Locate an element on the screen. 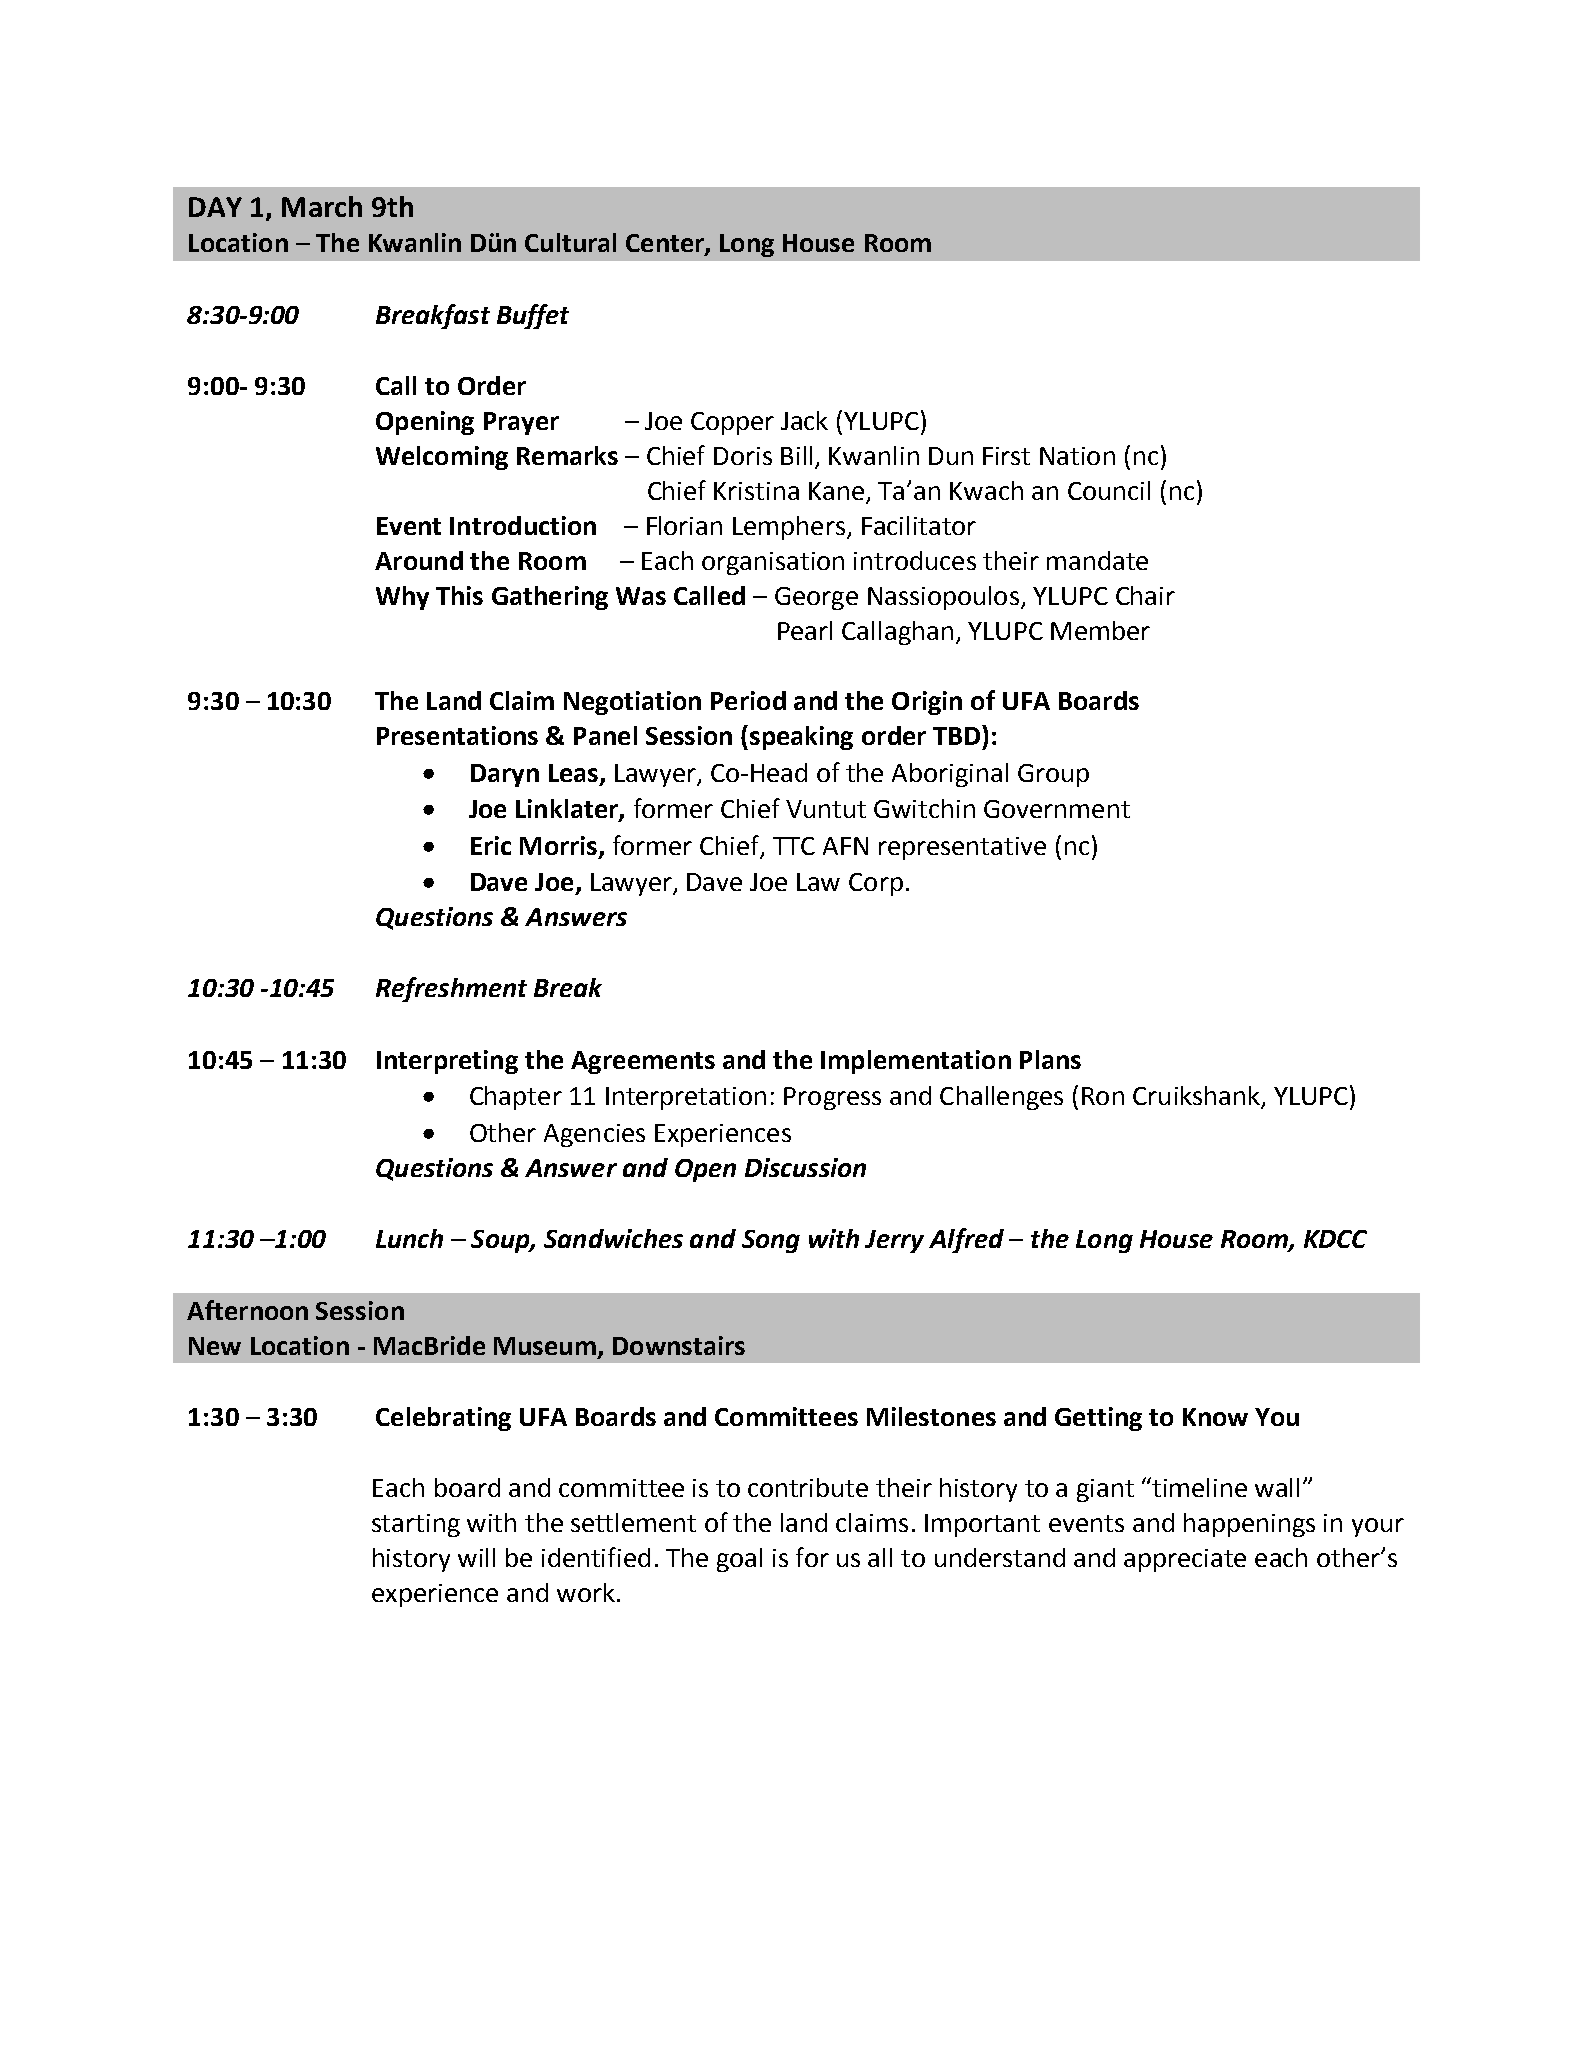 The width and height of the screenshot is (1593, 2062). goal is located at coordinates (739, 1560).
